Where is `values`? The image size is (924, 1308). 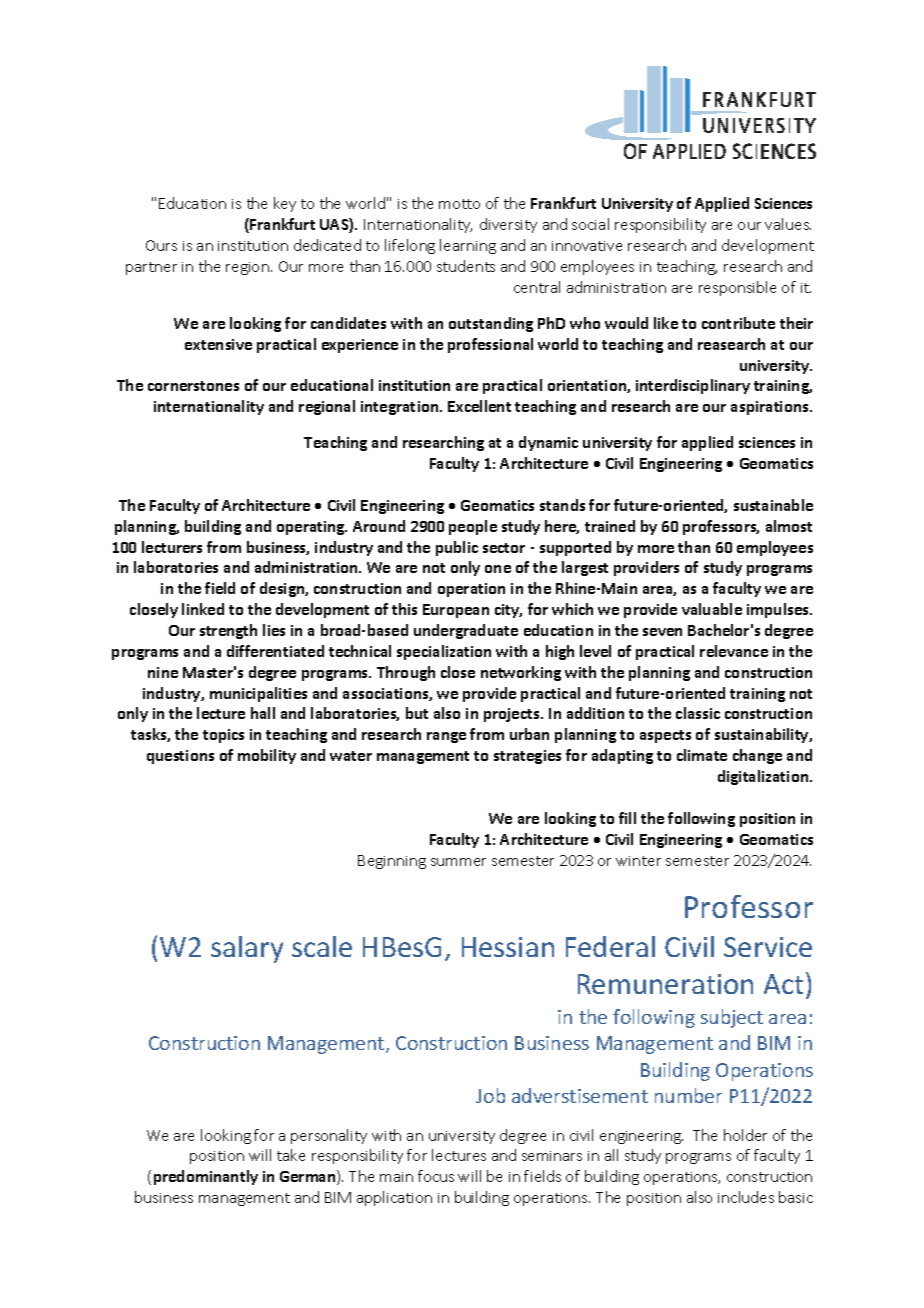 values is located at coordinates (788, 224).
